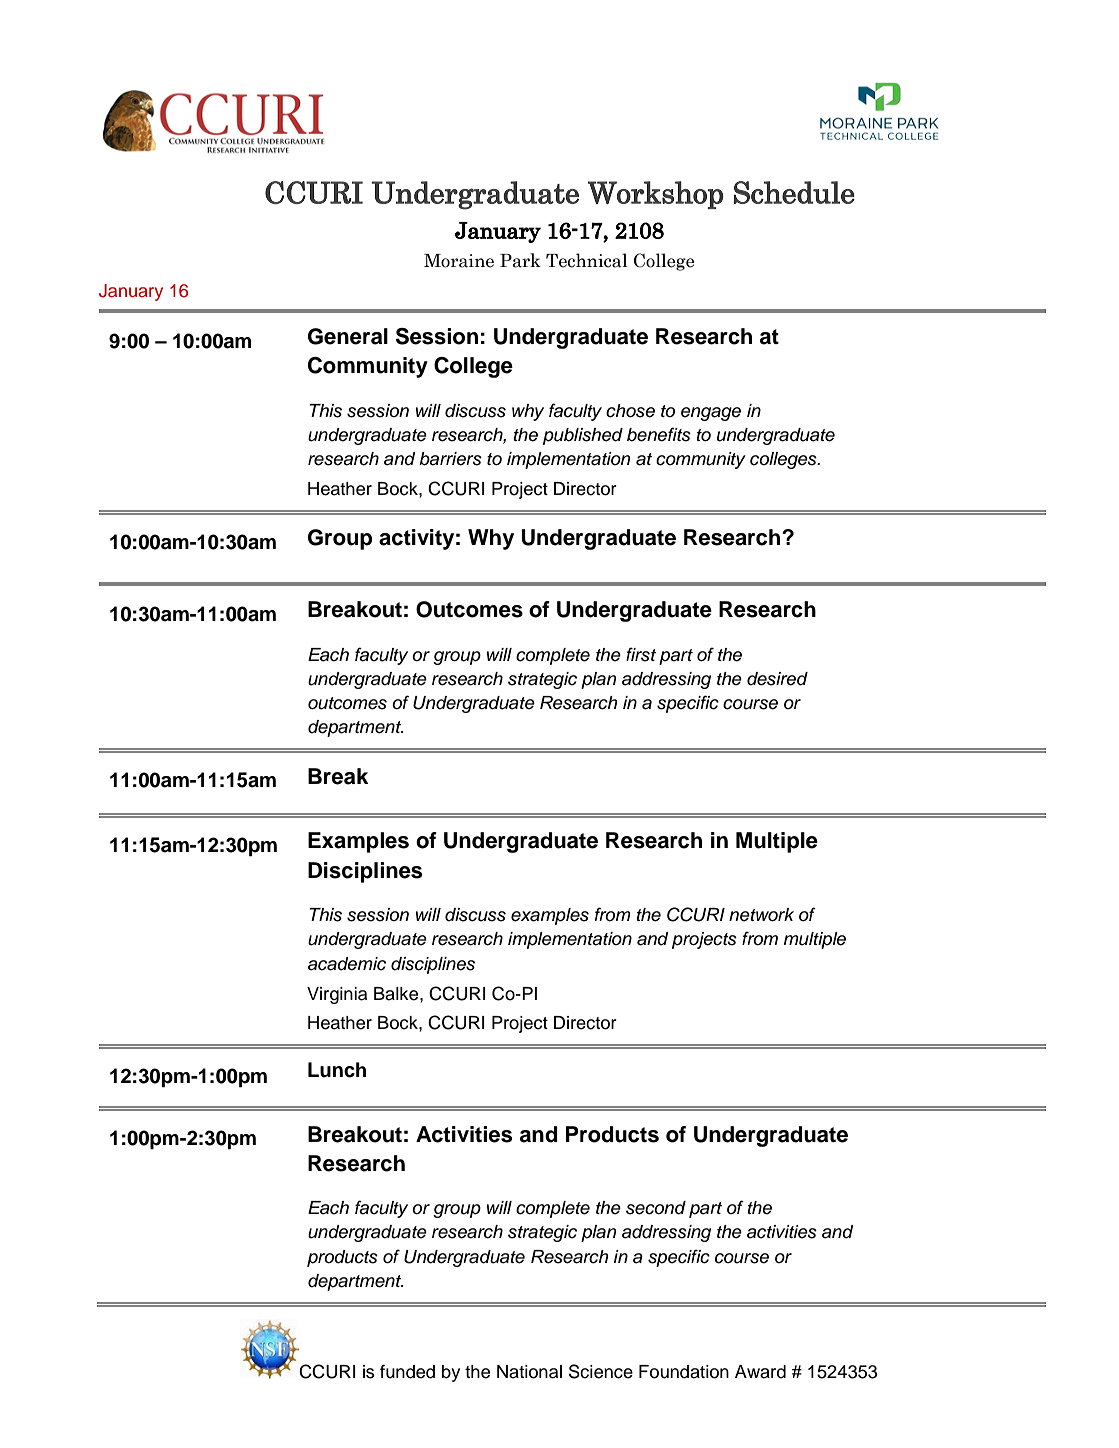 The height and width of the image is (1448, 1119). What do you see at coordinates (459, 261) in the image?
I see `Moraine` at bounding box center [459, 261].
